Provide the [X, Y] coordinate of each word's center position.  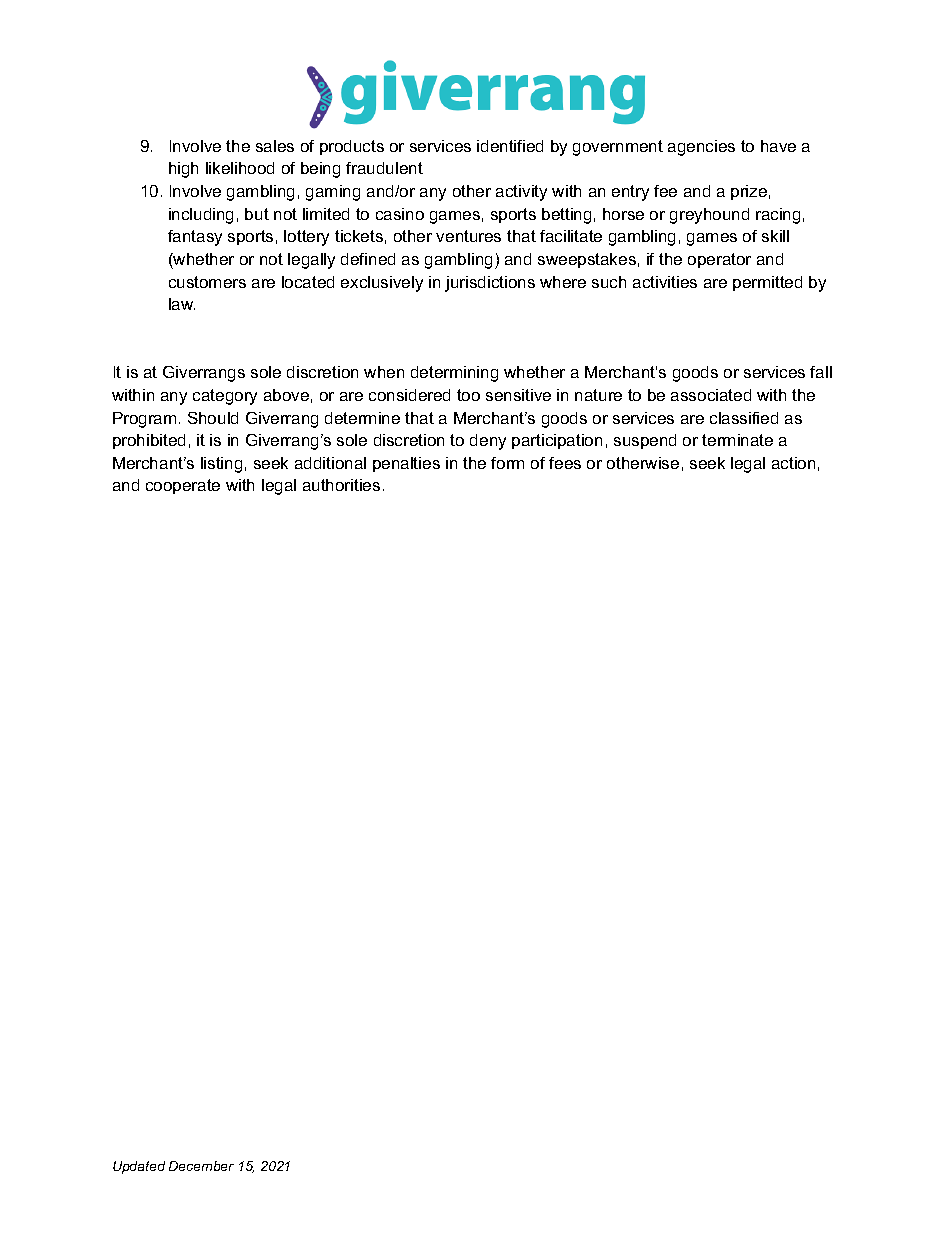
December [201, 1166]
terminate [737, 440]
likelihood [240, 168]
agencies [701, 148]
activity [521, 193]
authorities [341, 485]
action [793, 463]
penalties [406, 464]
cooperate [183, 486]
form [507, 463]
